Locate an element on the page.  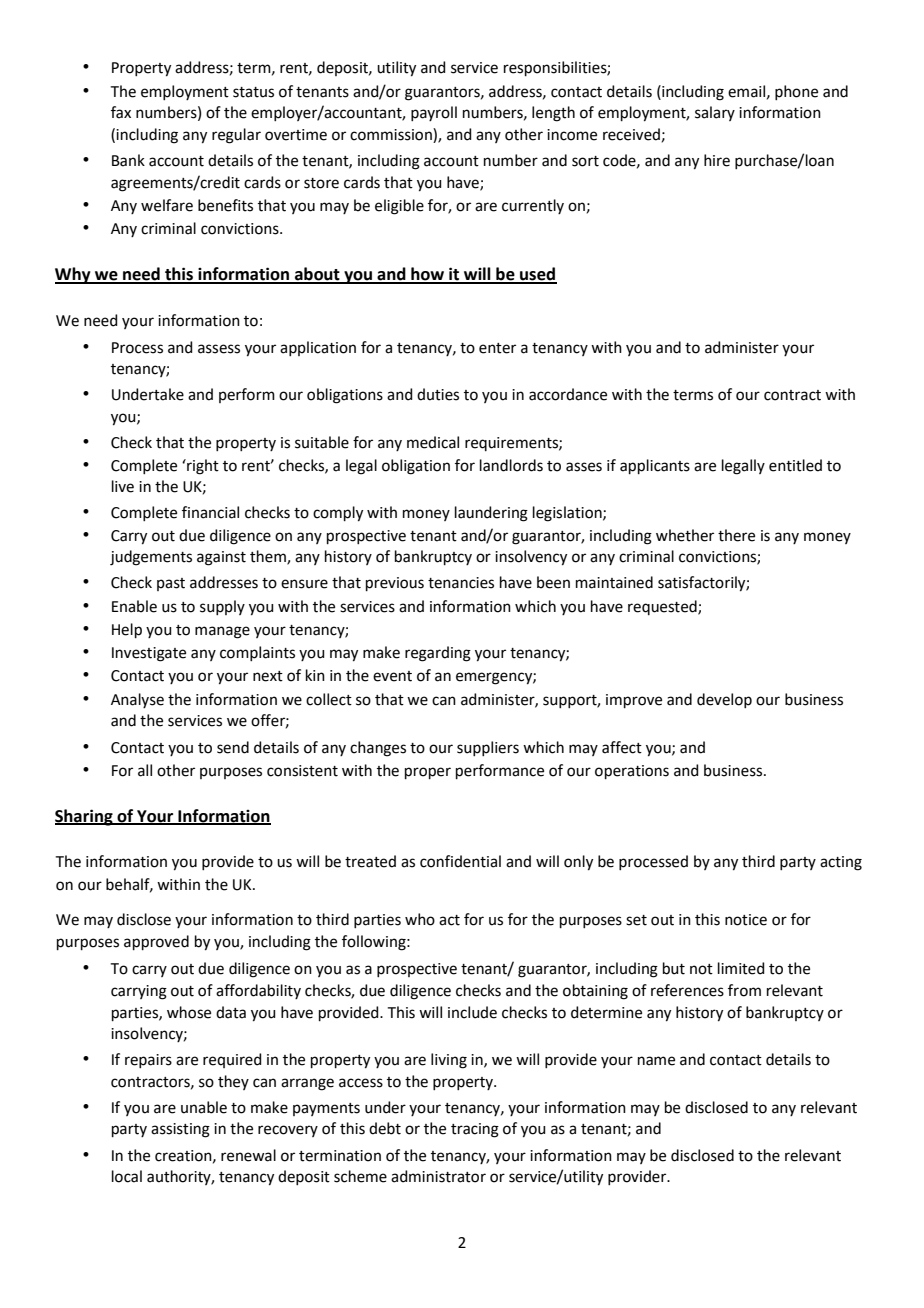
assisting is located at coordinates (180, 1130).
